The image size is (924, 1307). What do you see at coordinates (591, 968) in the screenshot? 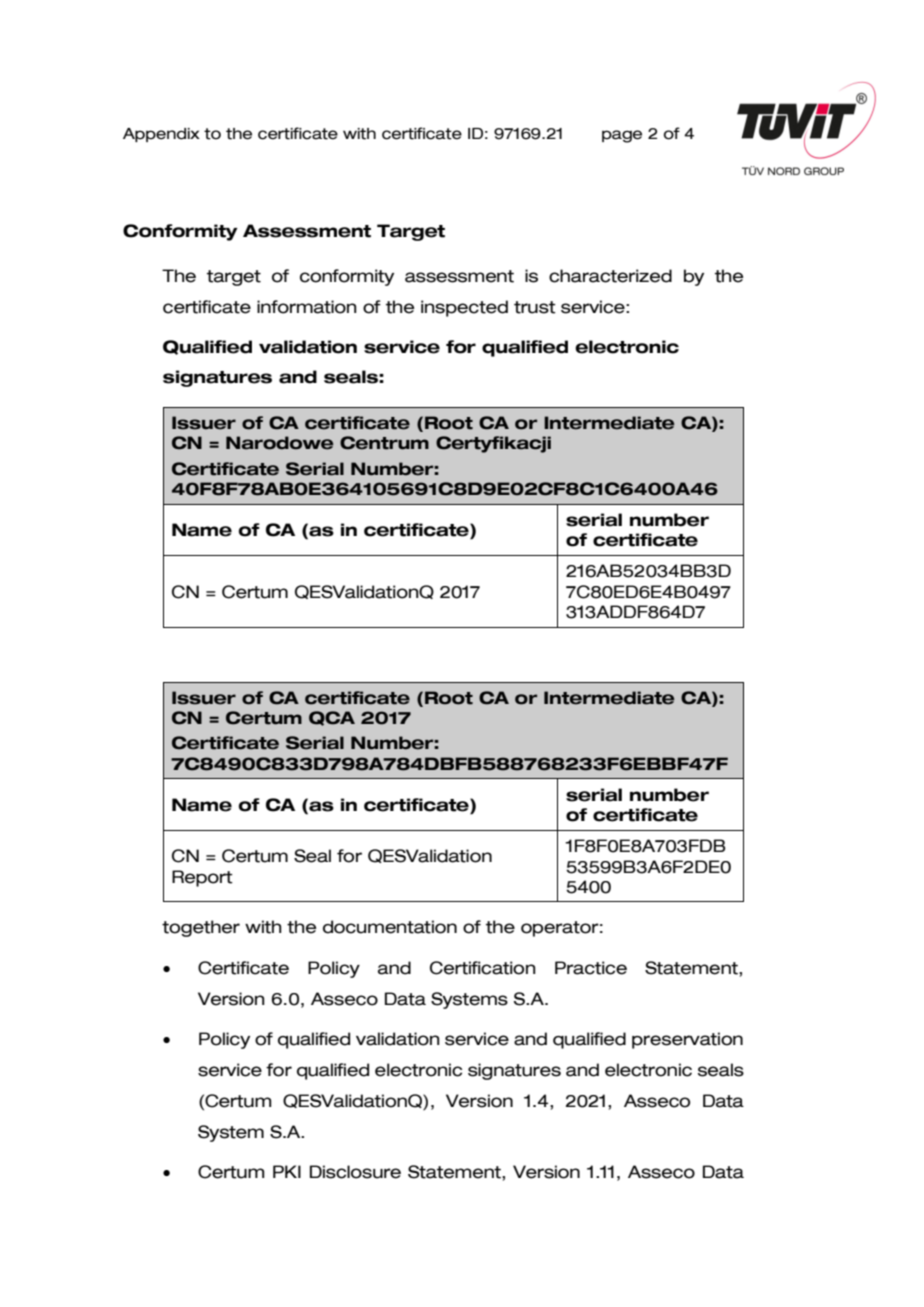
I see `Practice` at bounding box center [591, 968].
